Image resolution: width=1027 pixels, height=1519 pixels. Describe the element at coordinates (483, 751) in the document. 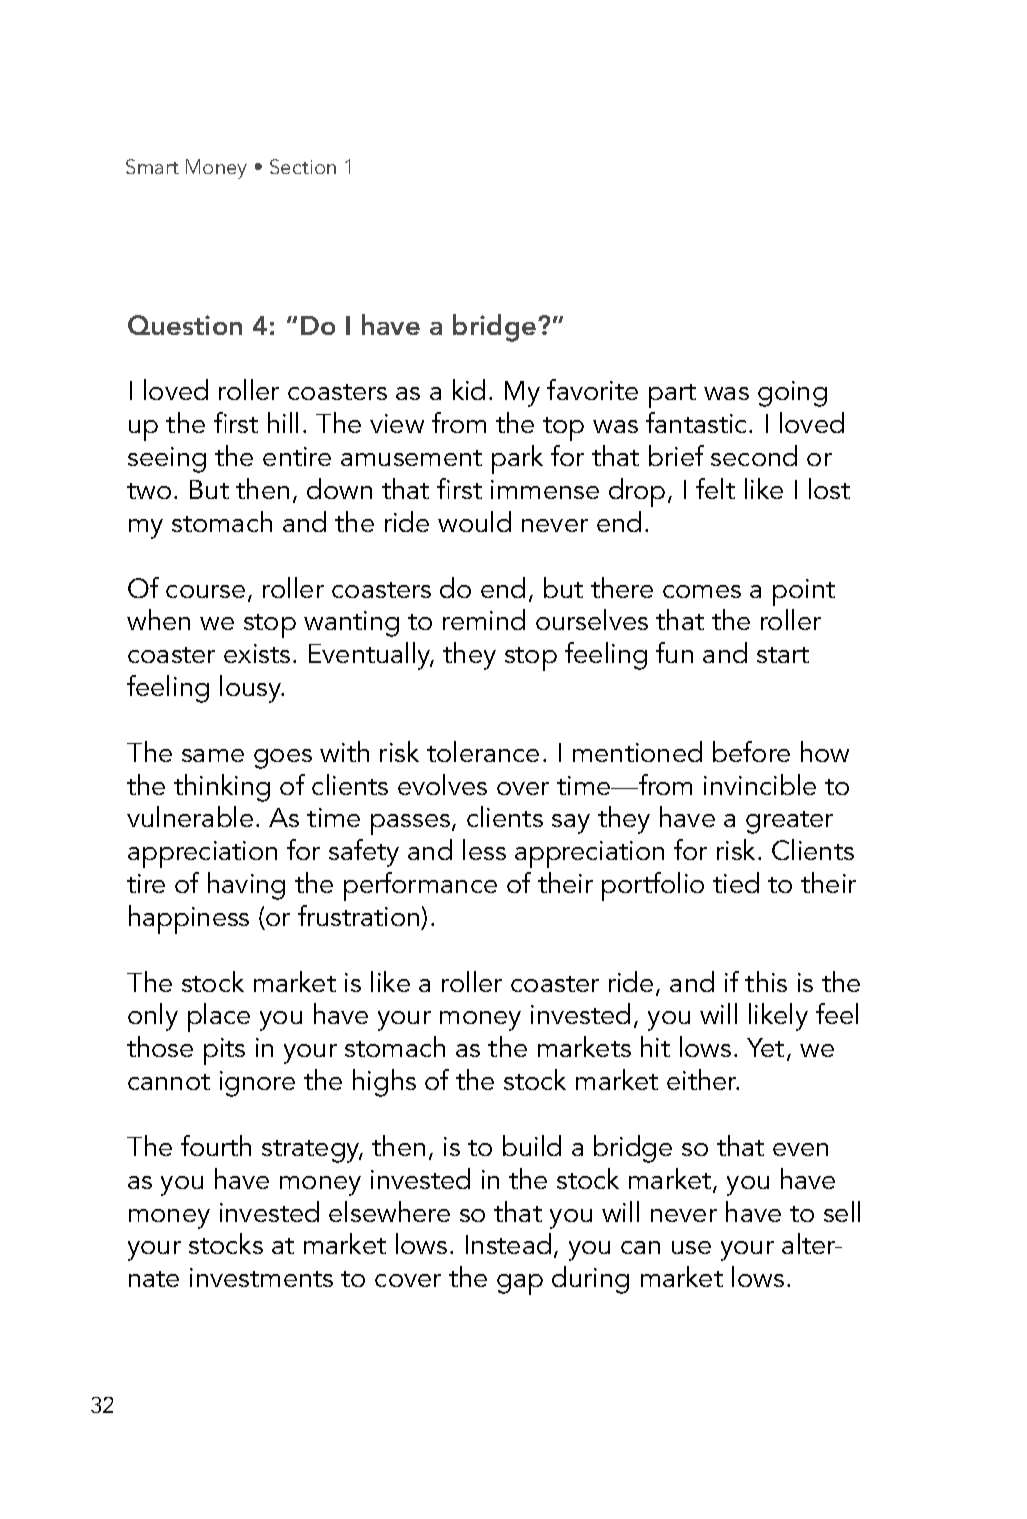

I see `tolerance` at that location.
